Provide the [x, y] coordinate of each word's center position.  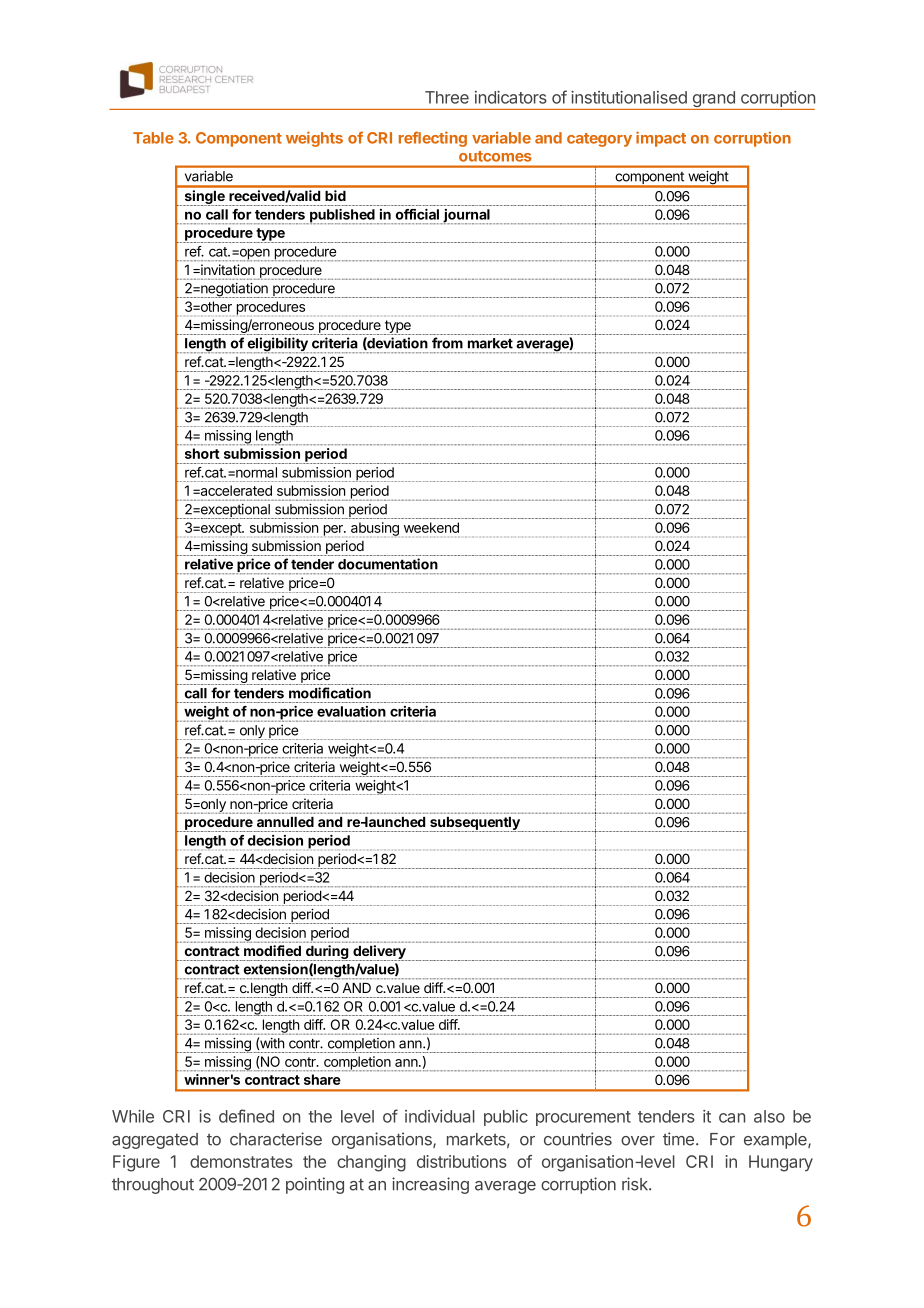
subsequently [476, 824]
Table [153, 138]
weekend [431, 527]
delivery [379, 953]
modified [272, 950]
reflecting [433, 139]
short [202, 453]
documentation [388, 564]
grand [713, 100]
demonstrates [241, 1161]
